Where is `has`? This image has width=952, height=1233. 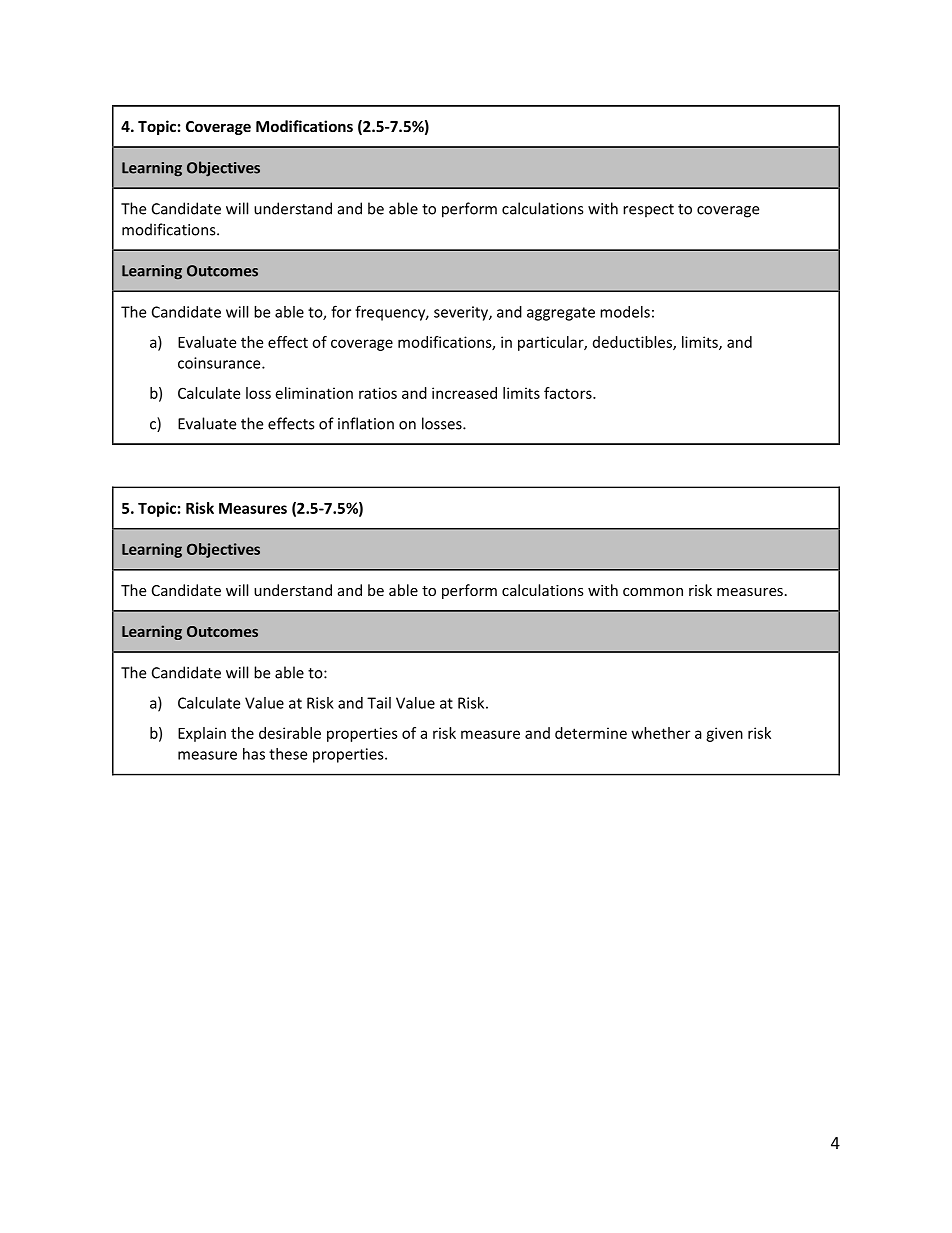 has is located at coordinates (254, 754).
